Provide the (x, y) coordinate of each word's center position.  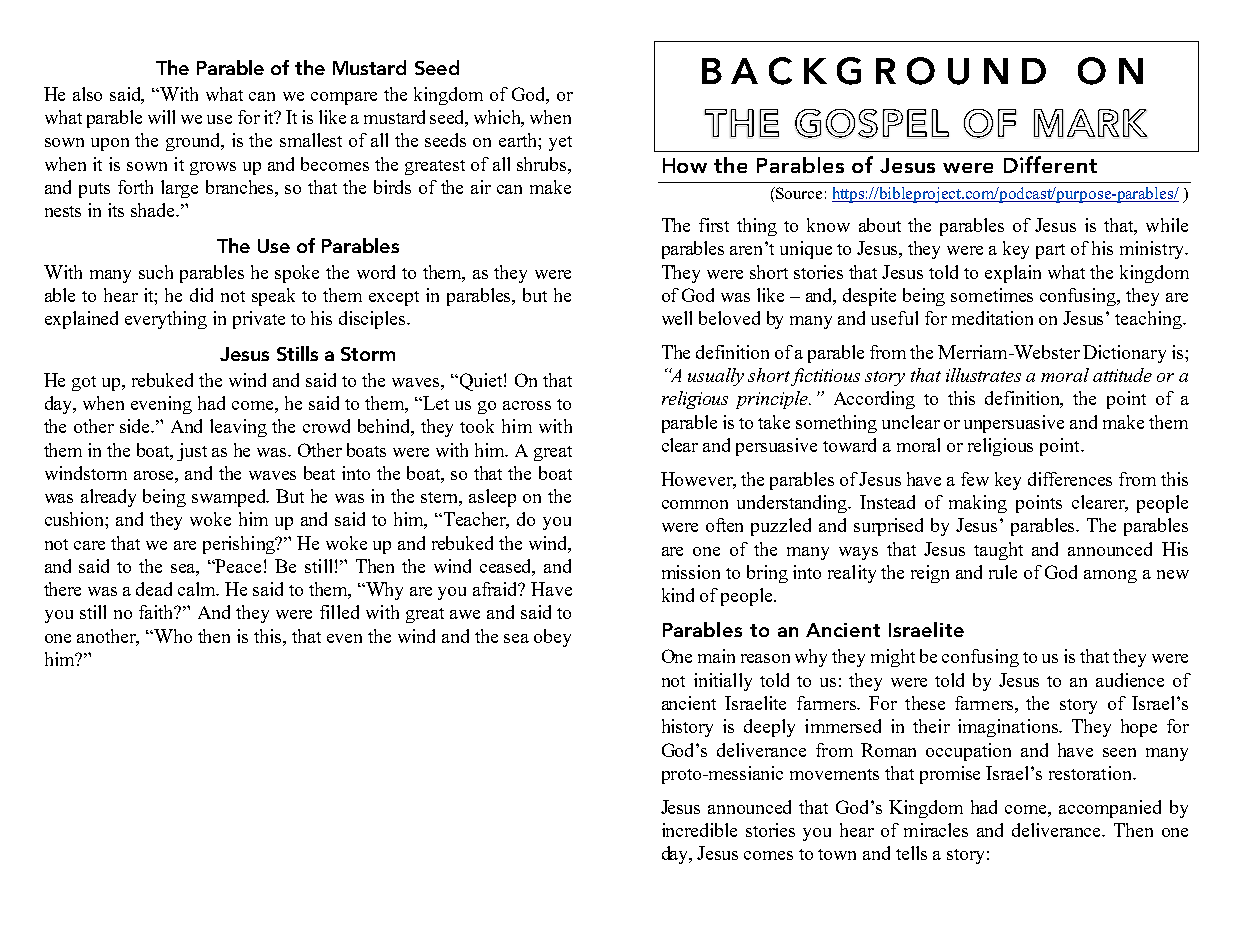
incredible (699, 830)
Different (1050, 164)
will (161, 117)
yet (560, 143)
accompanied (1110, 809)
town (837, 854)
